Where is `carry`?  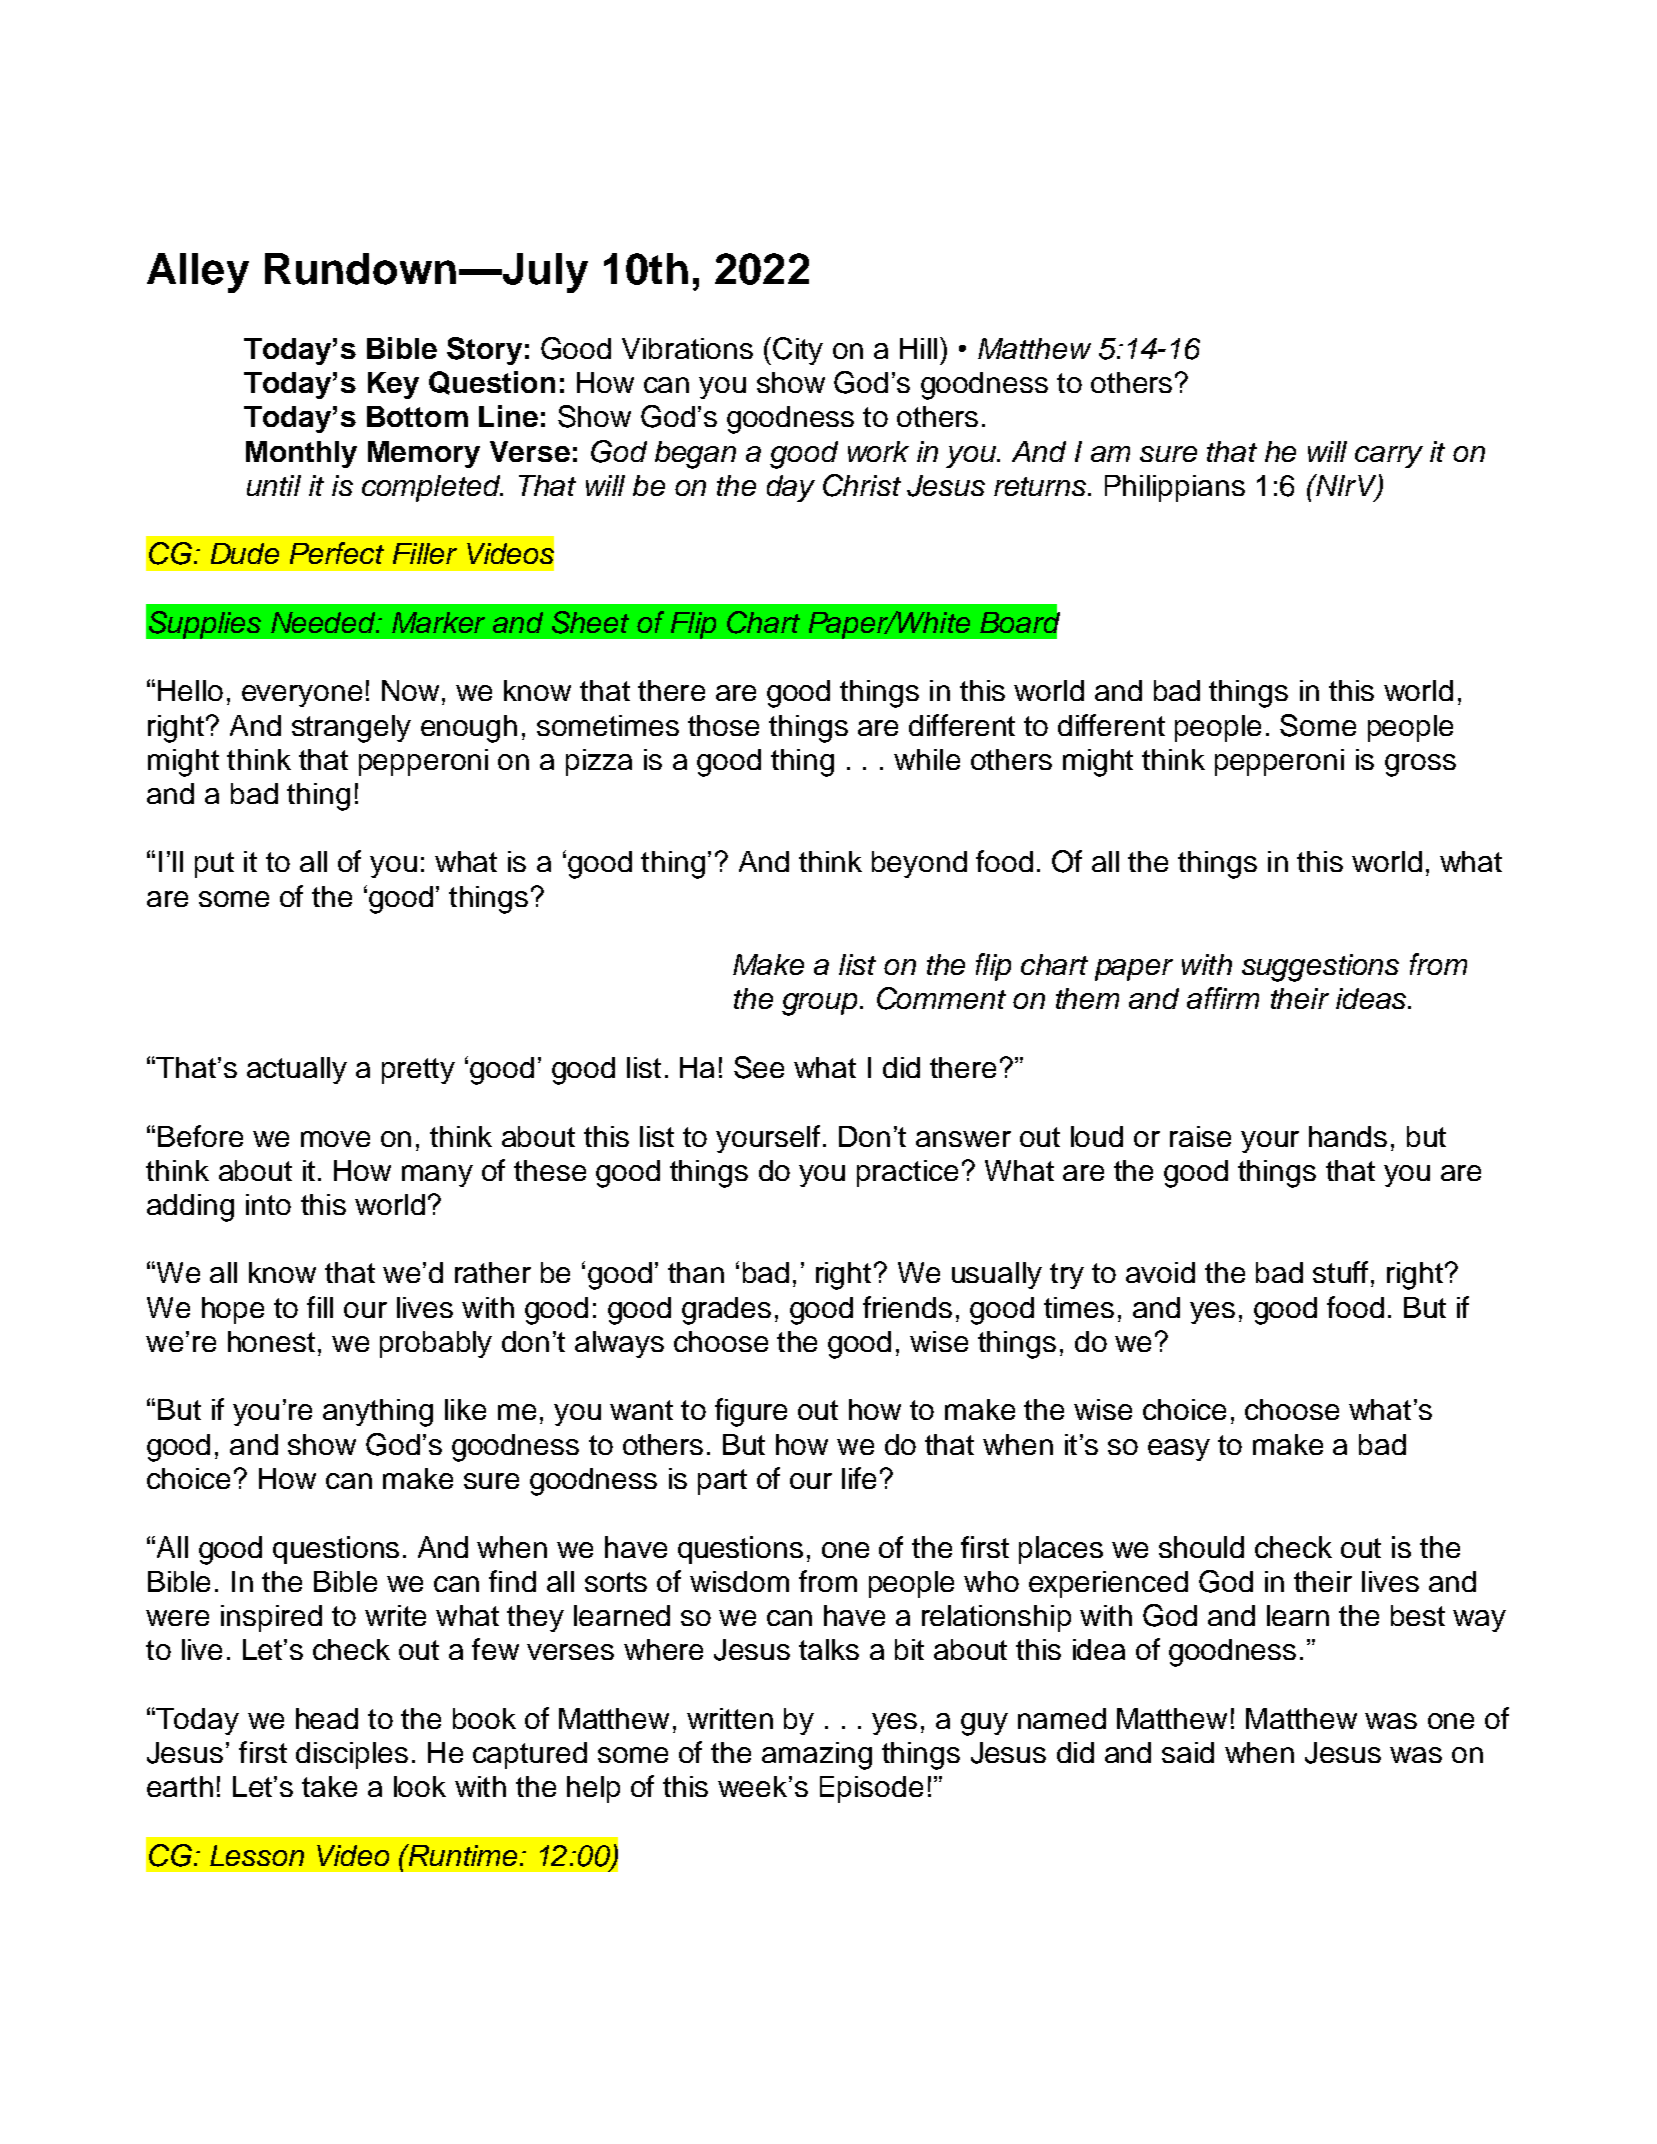 carry is located at coordinates (1389, 457).
